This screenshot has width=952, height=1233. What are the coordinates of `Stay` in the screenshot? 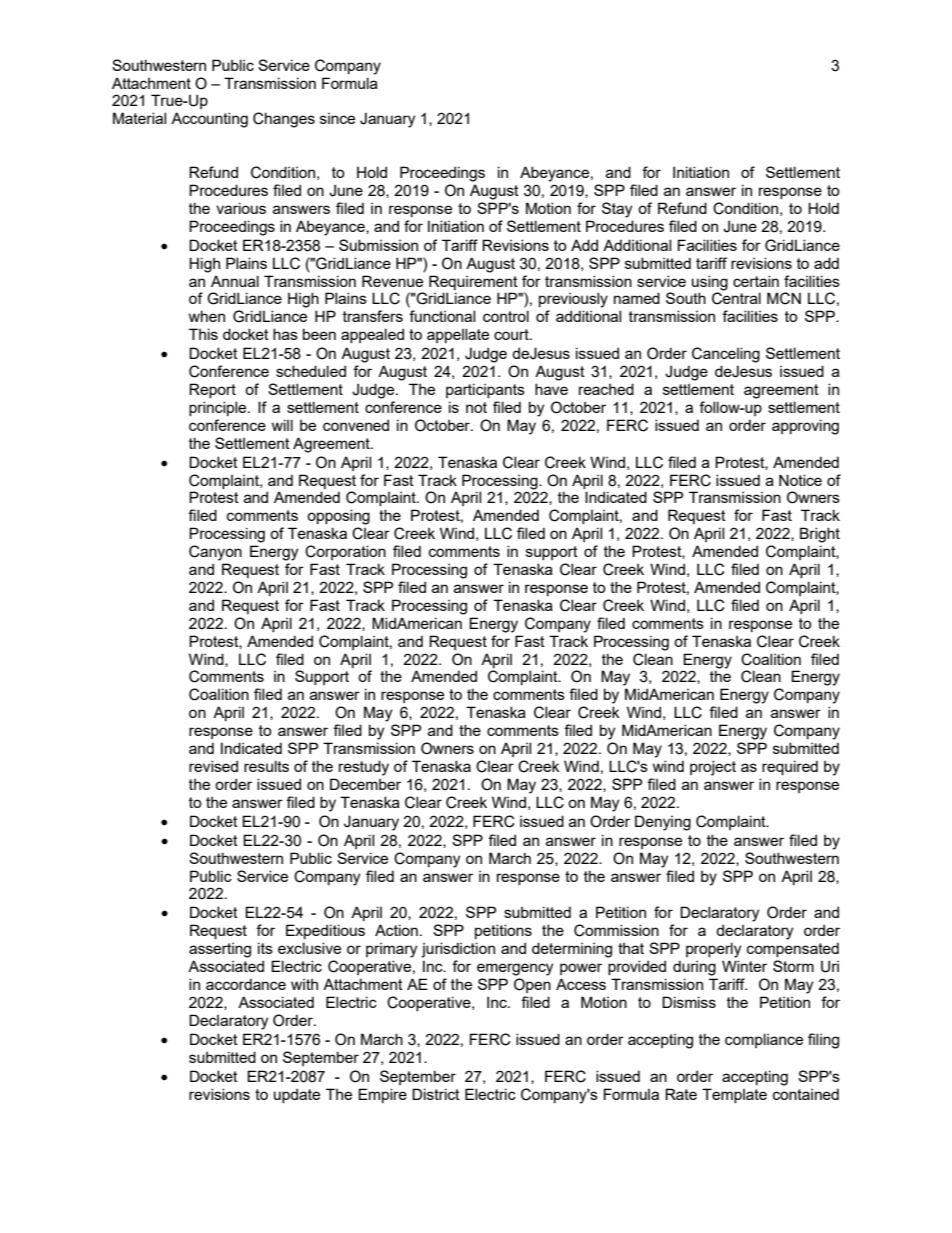 It's located at (617, 210).
